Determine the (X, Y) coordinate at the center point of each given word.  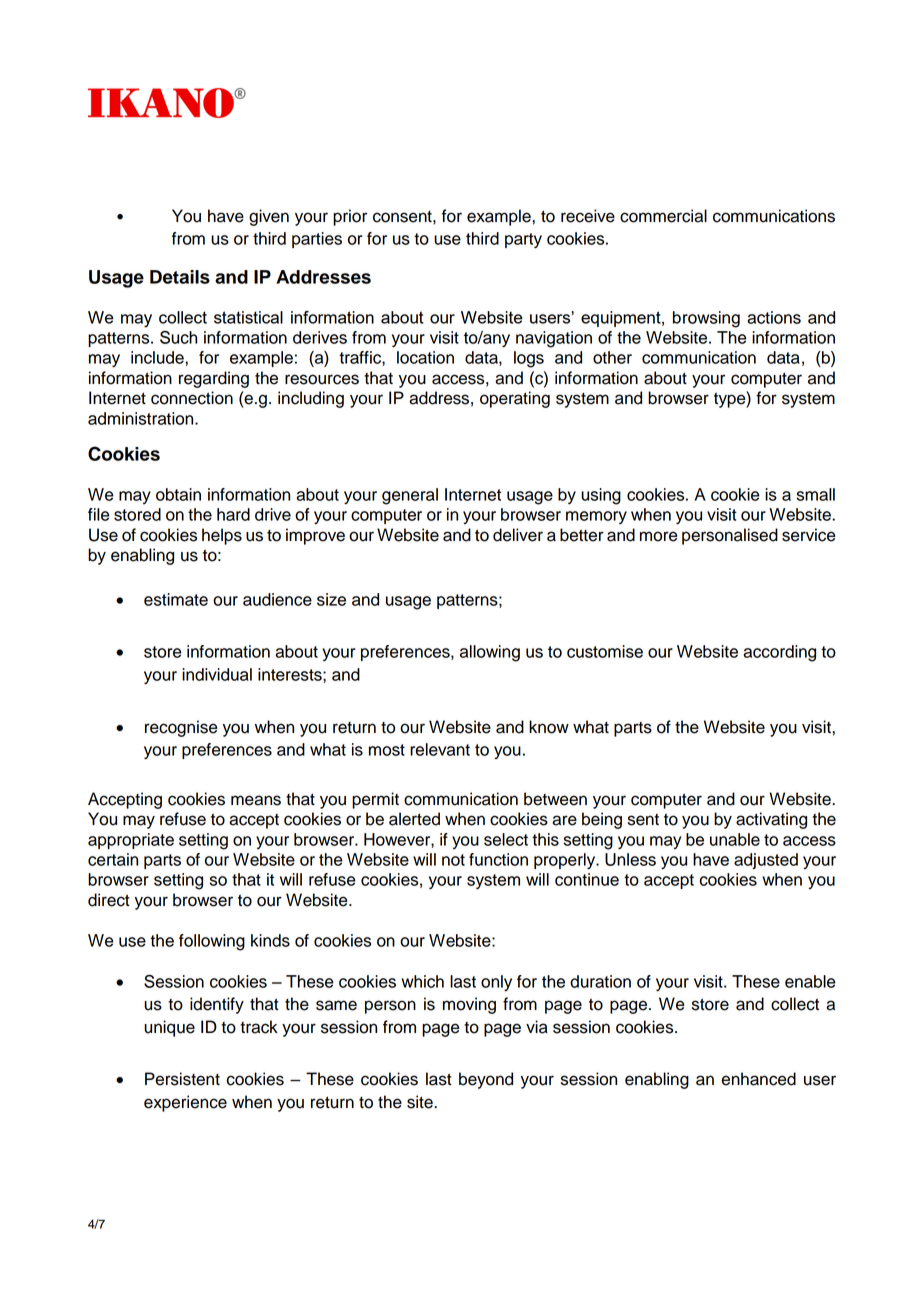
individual (217, 674)
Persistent (182, 1079)
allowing (490, 653)
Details (180, 277)
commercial (663, 216)
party (523, 240)
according (779, 653)
